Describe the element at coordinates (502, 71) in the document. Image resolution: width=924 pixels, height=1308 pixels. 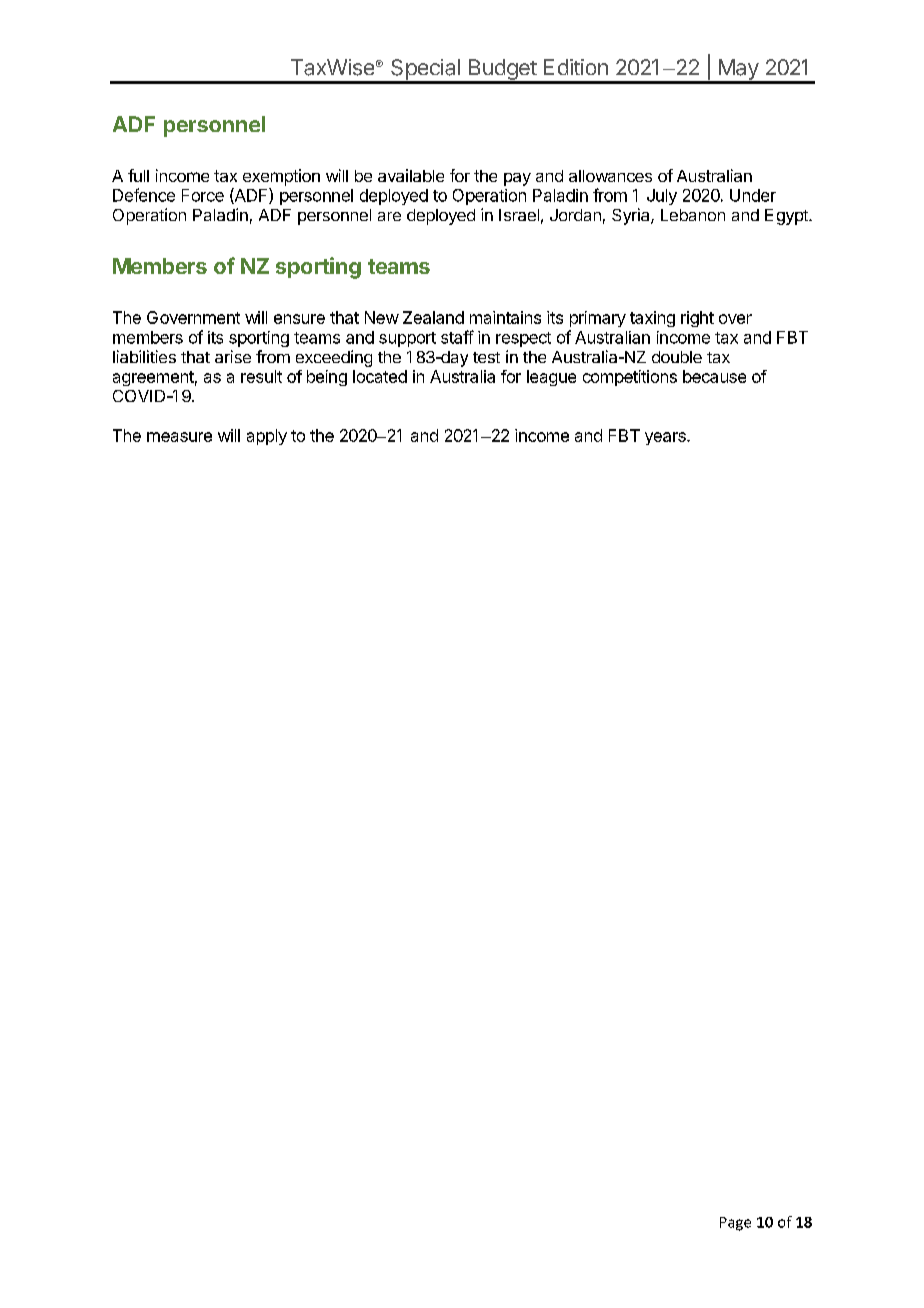
I see `Budget` at that location.
